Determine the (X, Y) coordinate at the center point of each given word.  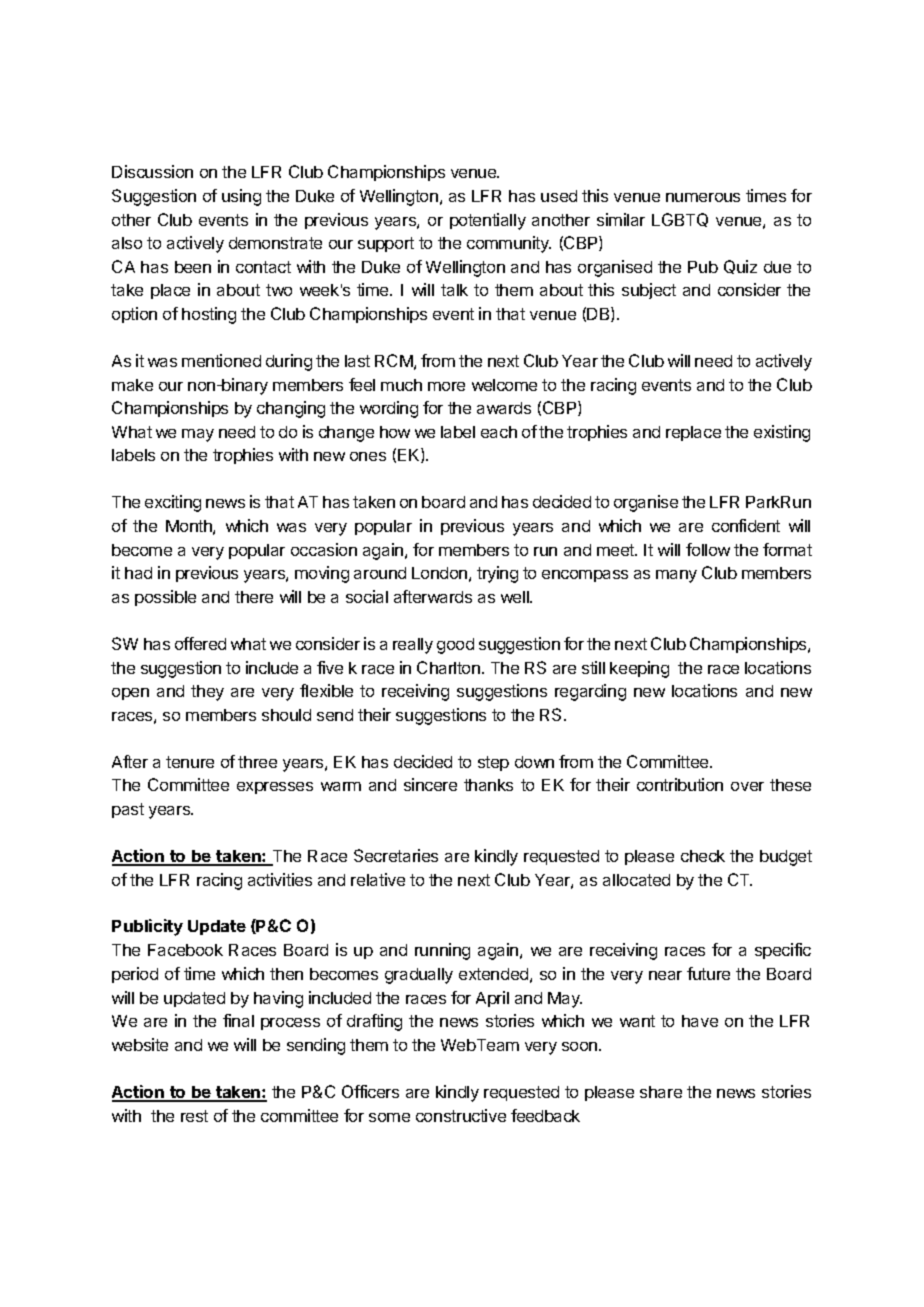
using (241, 197)
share (661, 1092)
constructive (461, 1115)
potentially (488, 221)
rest (194, 1116)
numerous (703, 197)
